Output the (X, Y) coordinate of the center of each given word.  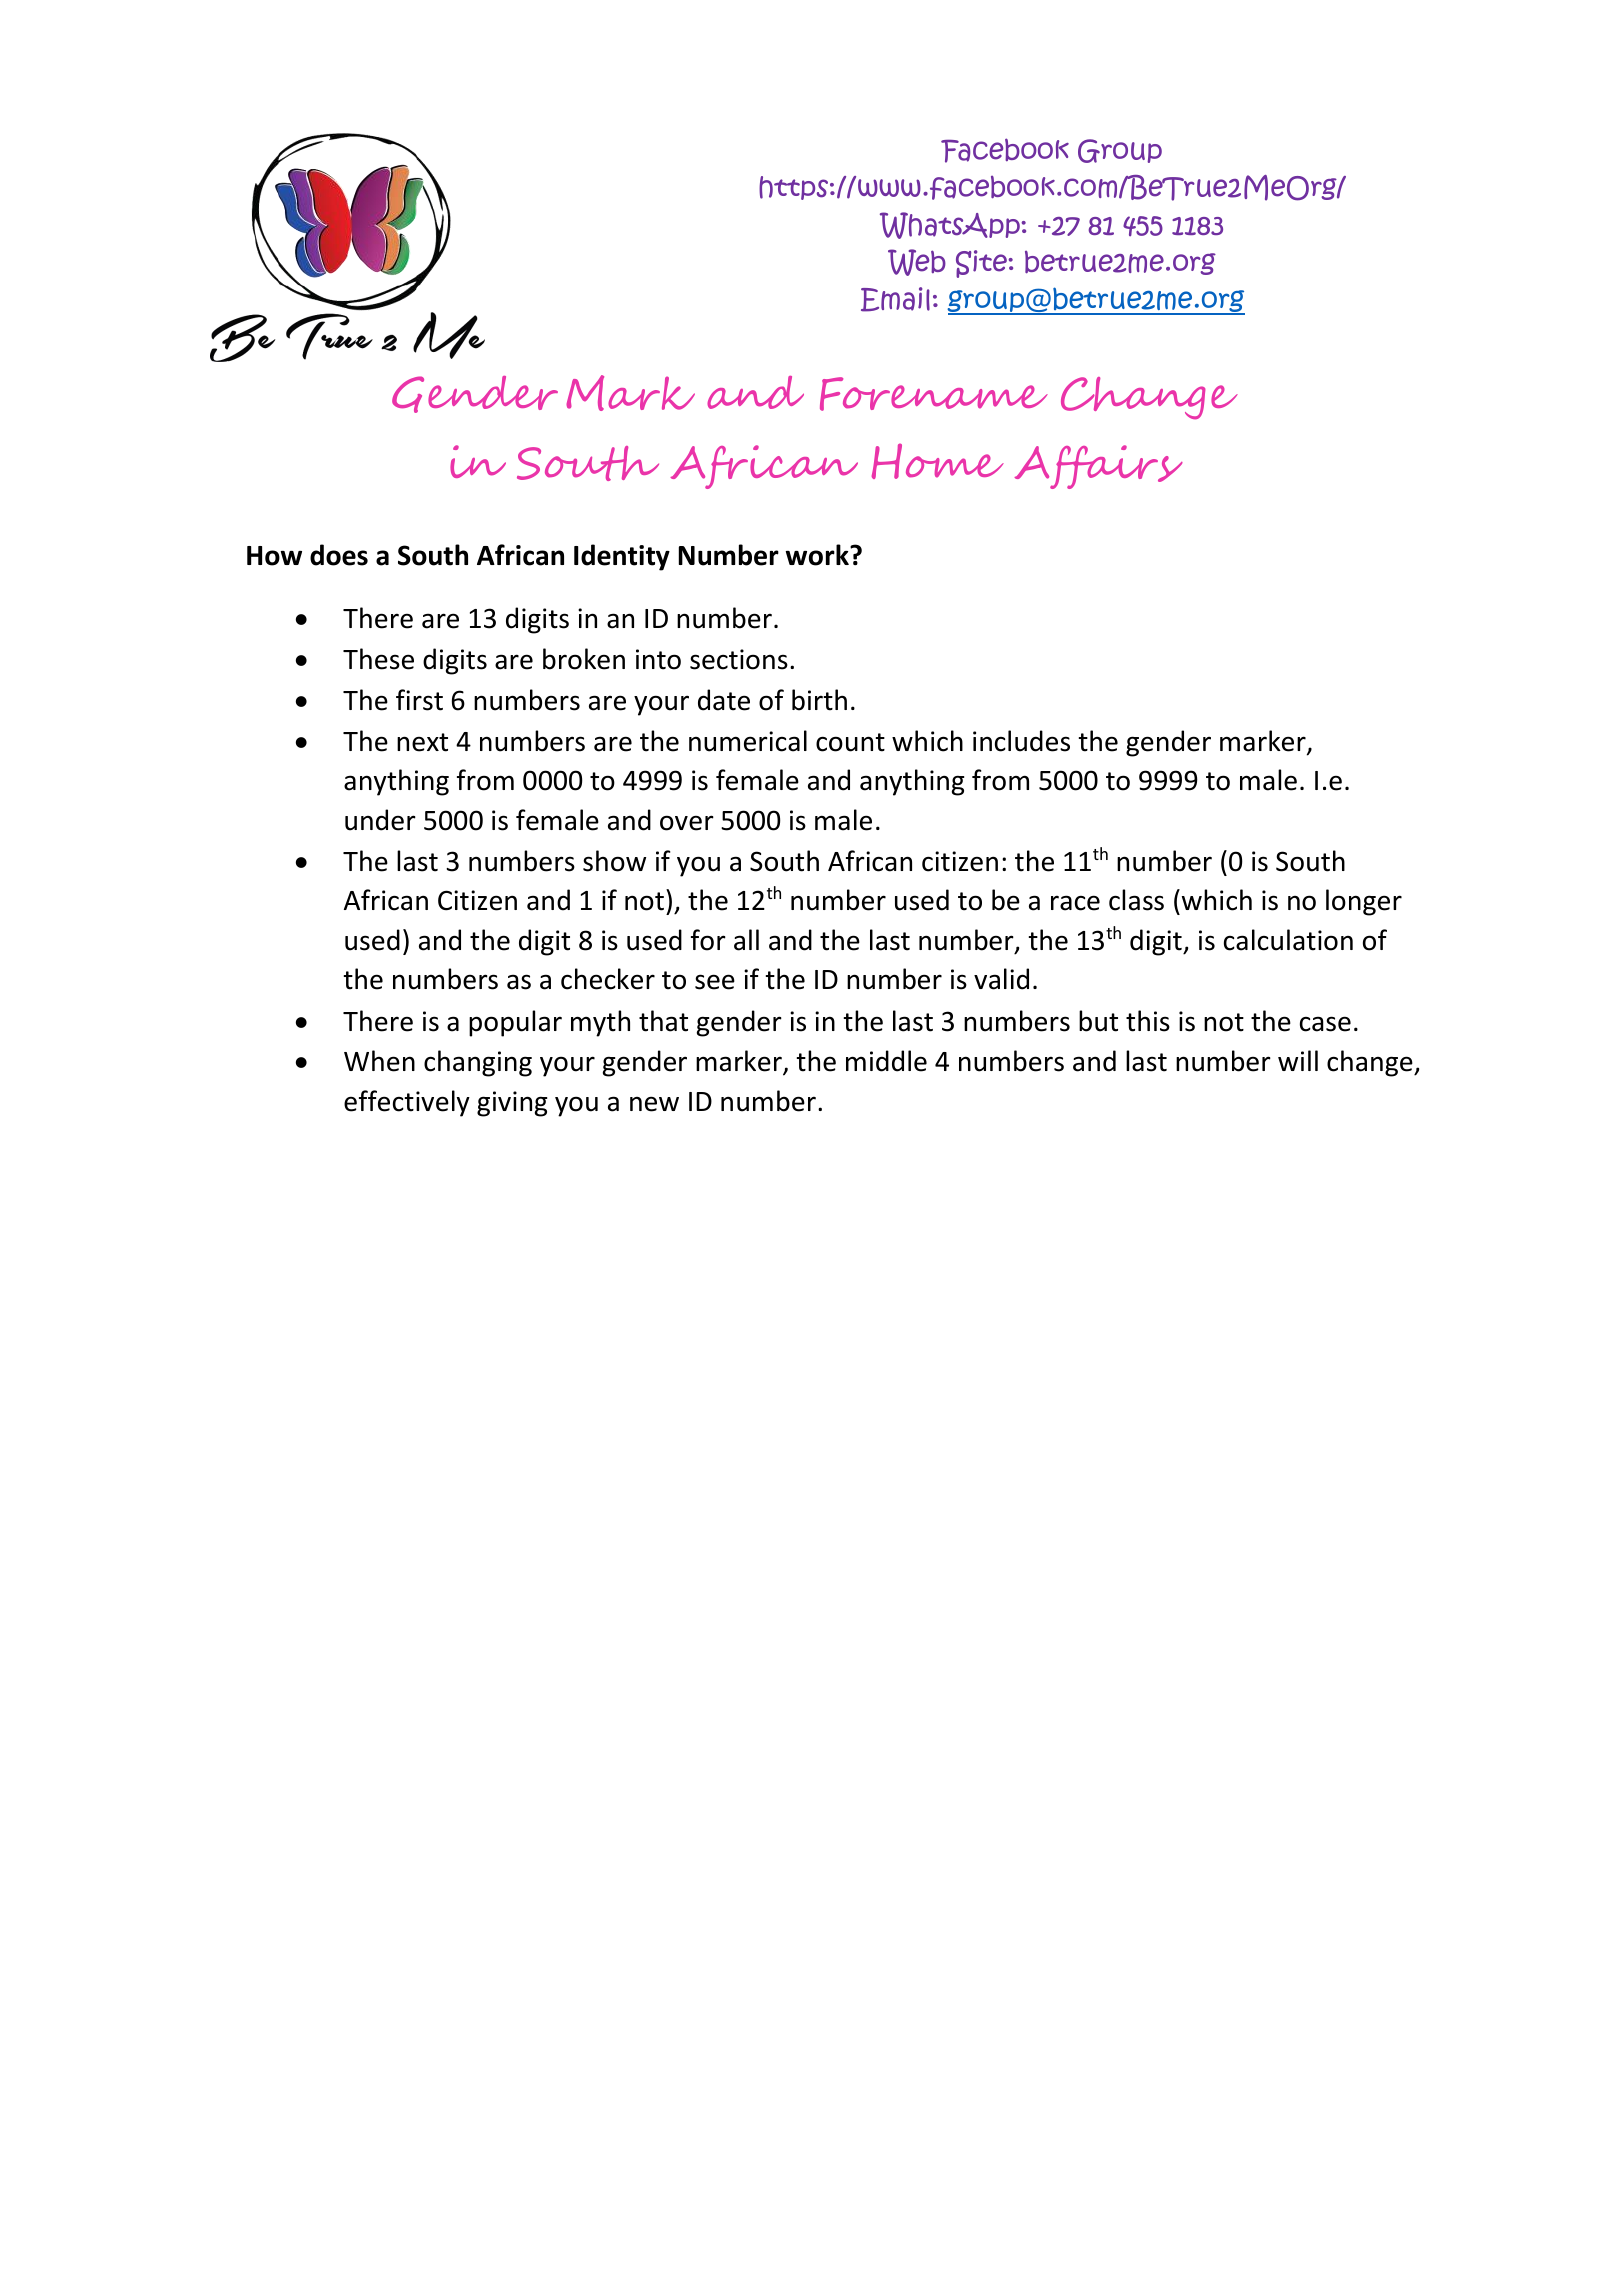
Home (938, 461)
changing (478, 1063)
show (614, 861)
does (339, 555)
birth (819, 700)
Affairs (1098, 467)
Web (917, 262)
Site (982, 264)
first (419, 700)
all (746, 940)
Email (895, 299)
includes (1021, 741)
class (1136, 900)
